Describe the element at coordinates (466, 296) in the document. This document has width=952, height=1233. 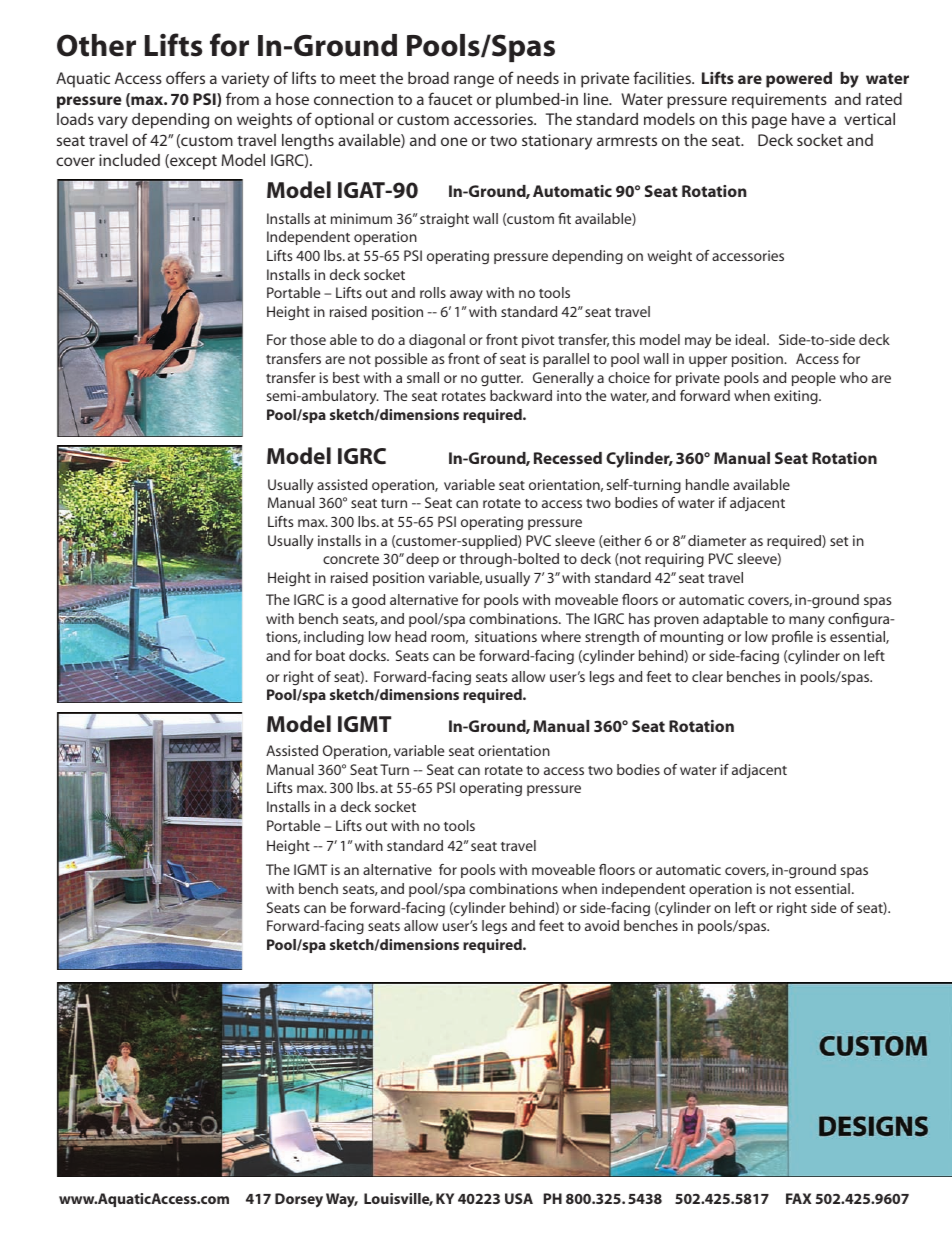
I see `away` at that location.
